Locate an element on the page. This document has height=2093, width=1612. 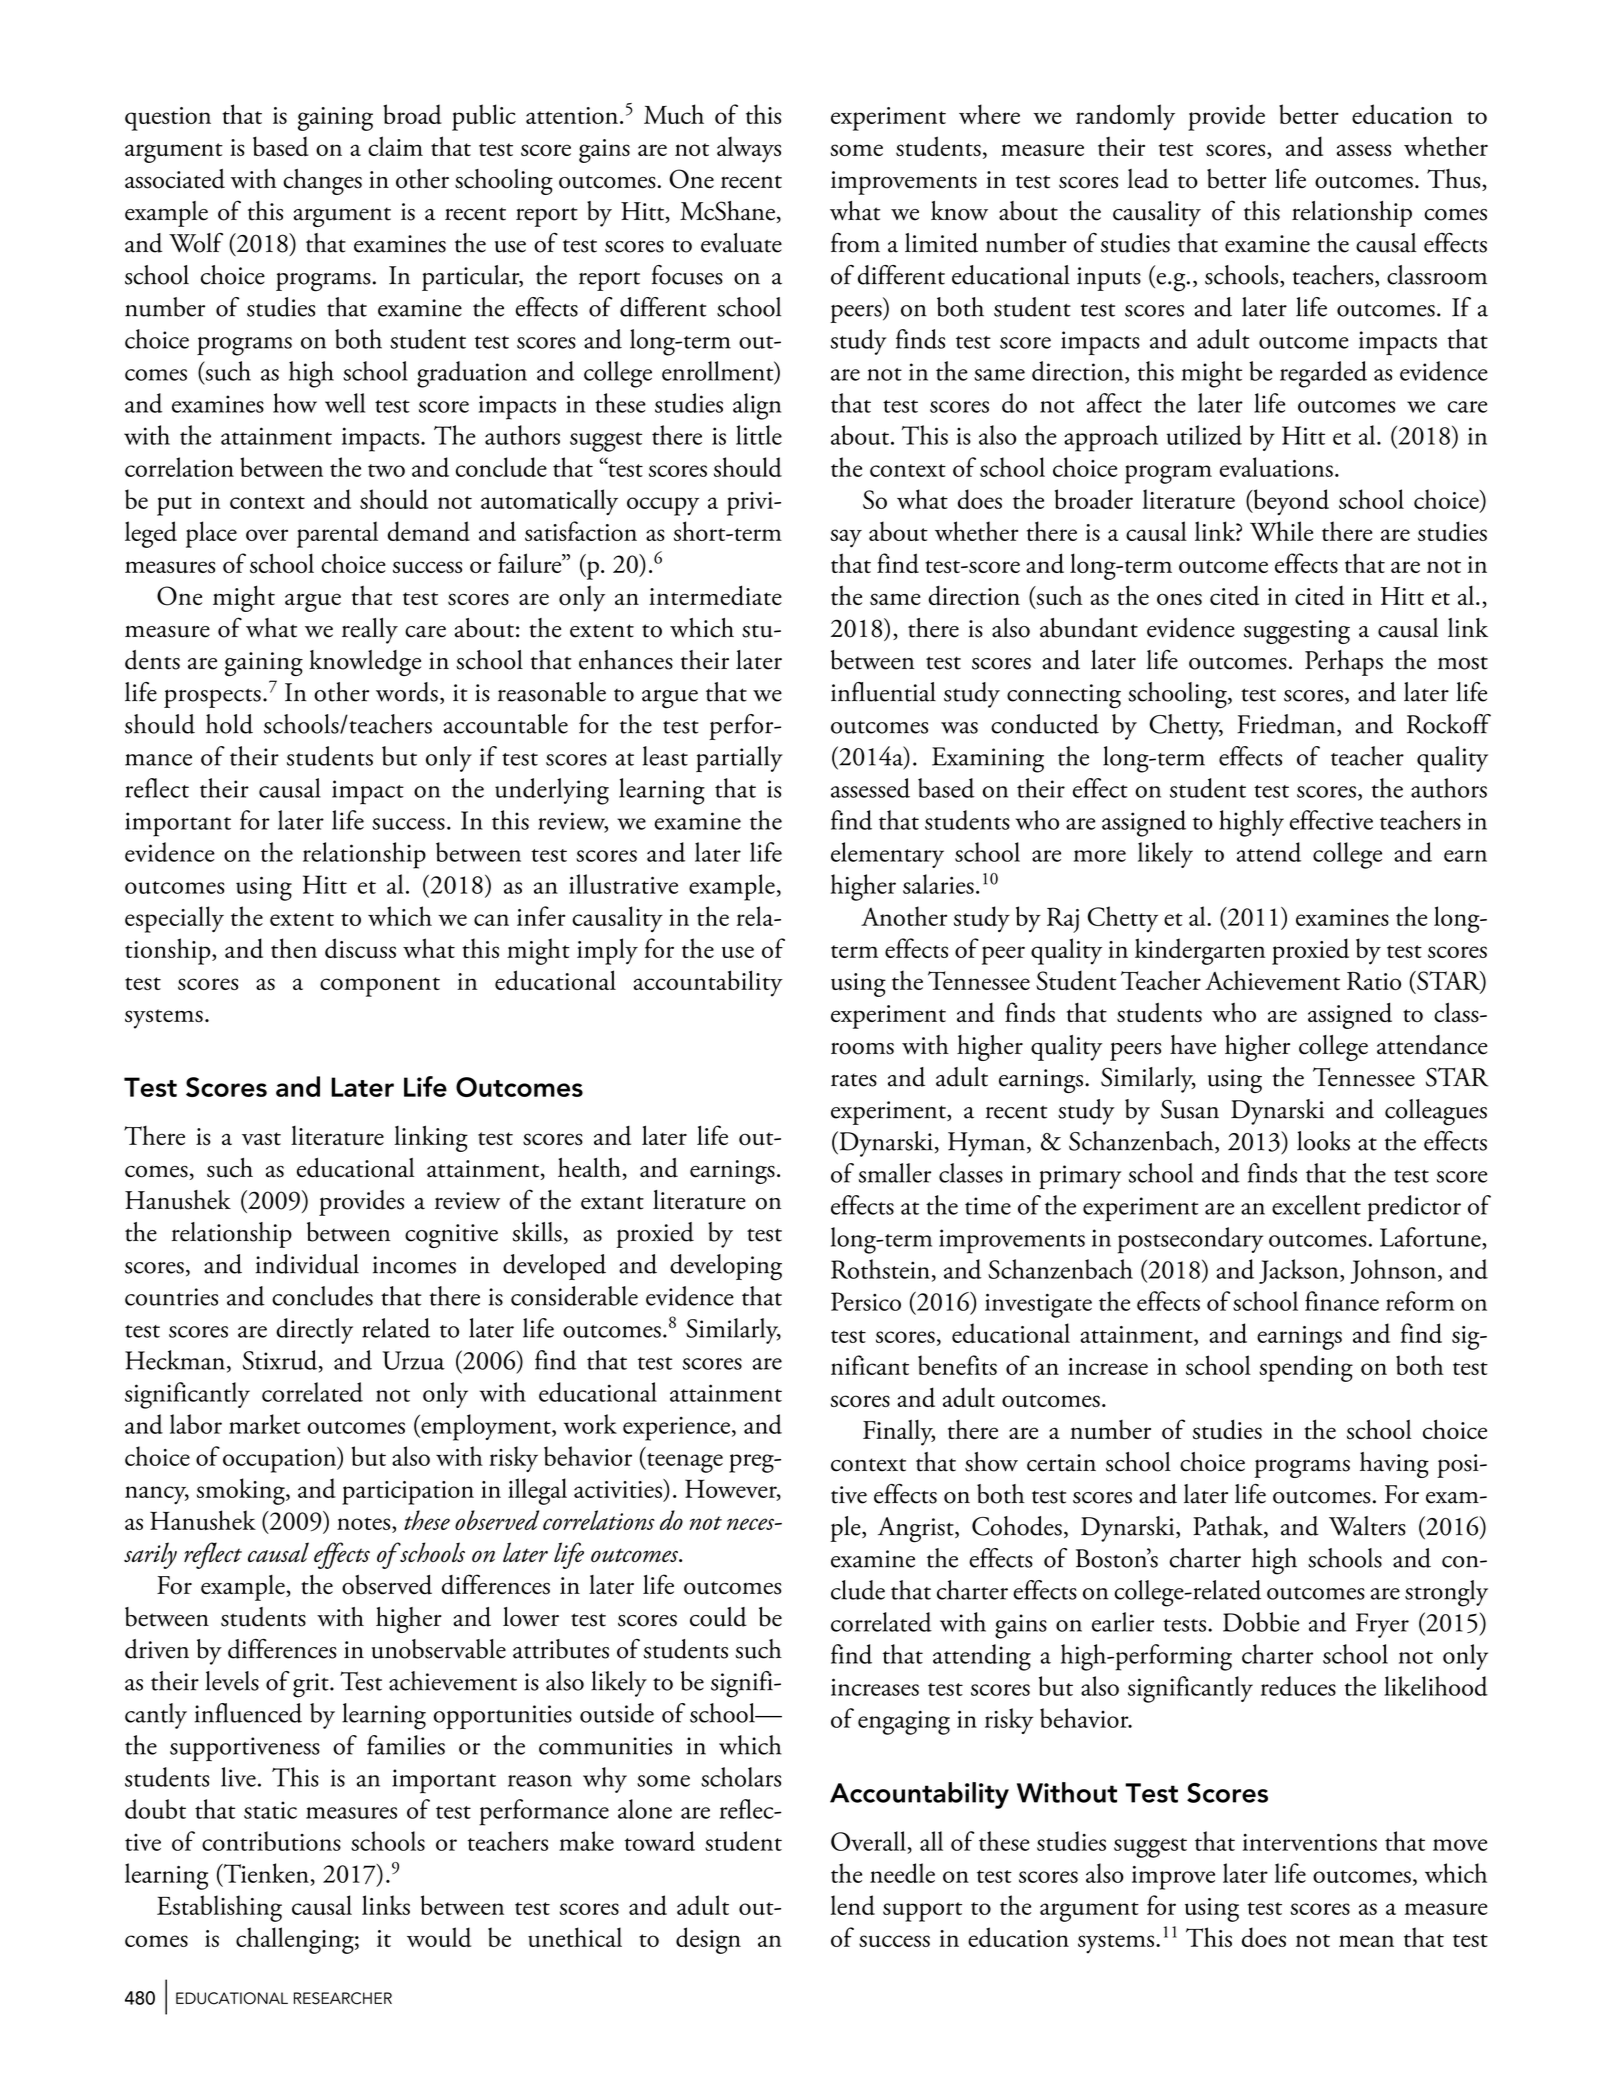
spending is located at coordinates (1306, 1368).
